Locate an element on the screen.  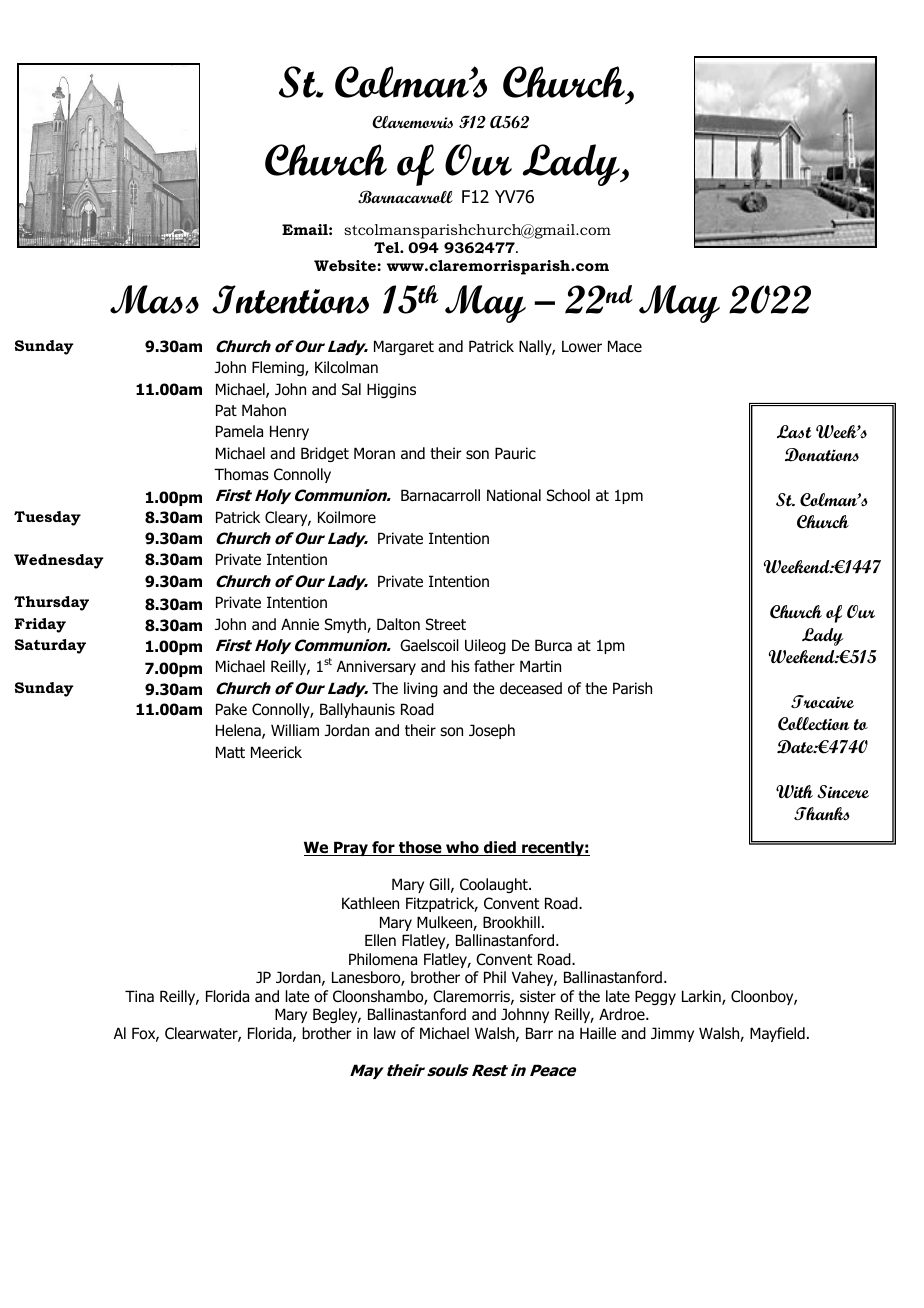
law is located at coordinates (385, 1033).
